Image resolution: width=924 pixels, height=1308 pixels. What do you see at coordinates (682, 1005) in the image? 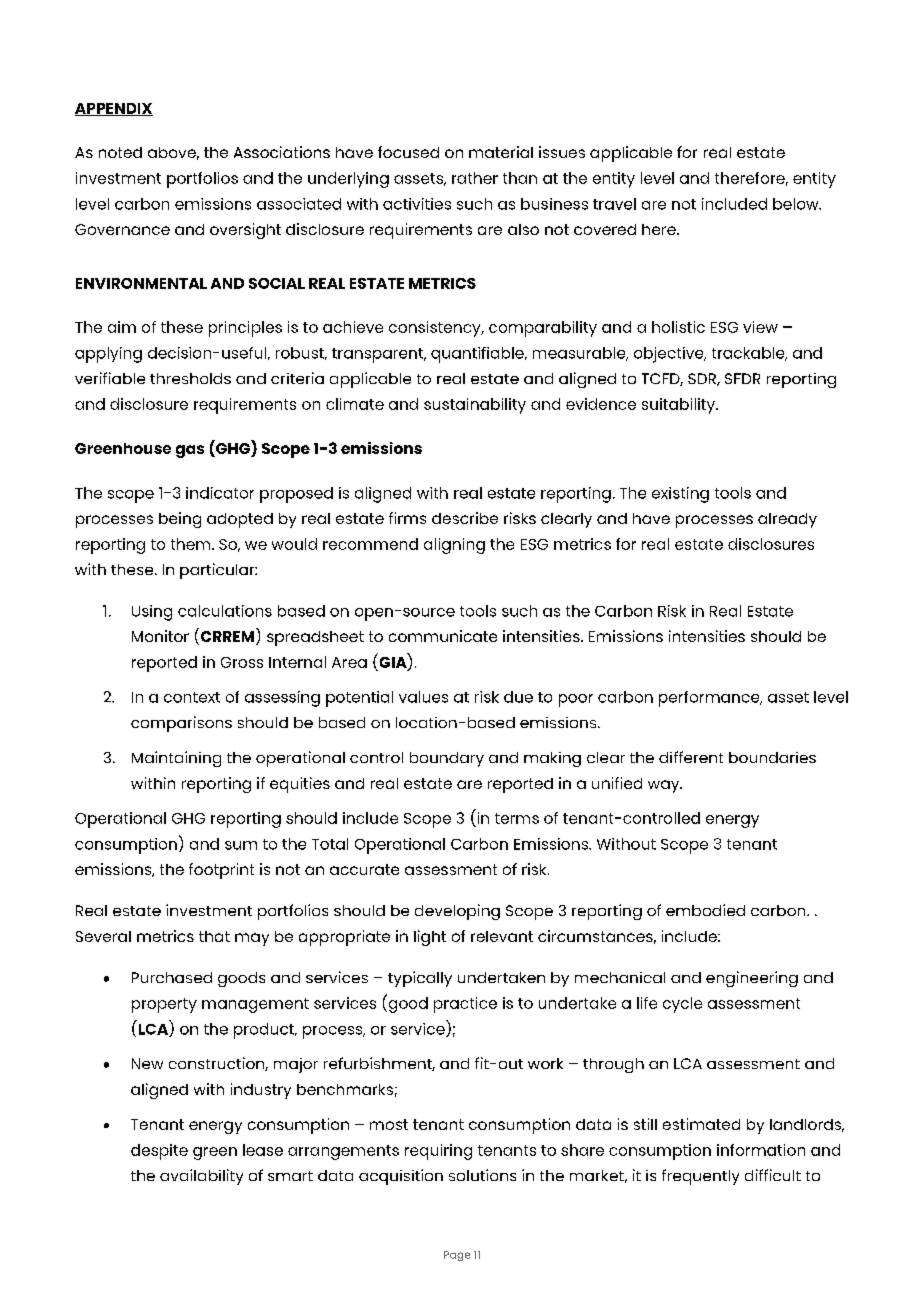
I see `cycle` at bounding box center [682, 1005].
